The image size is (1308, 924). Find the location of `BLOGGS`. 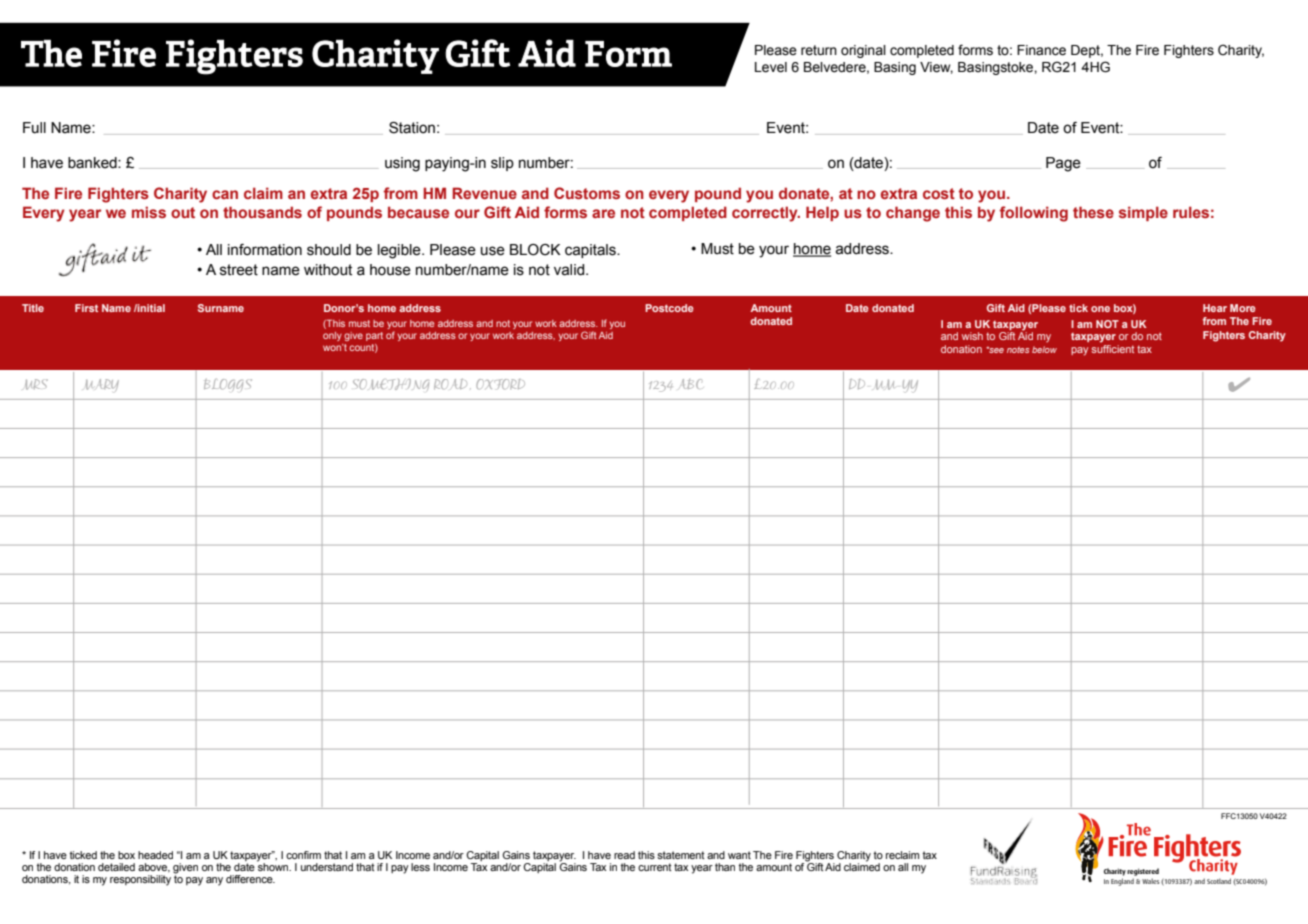

BLOGGS is located at coordinates (228, 384).
